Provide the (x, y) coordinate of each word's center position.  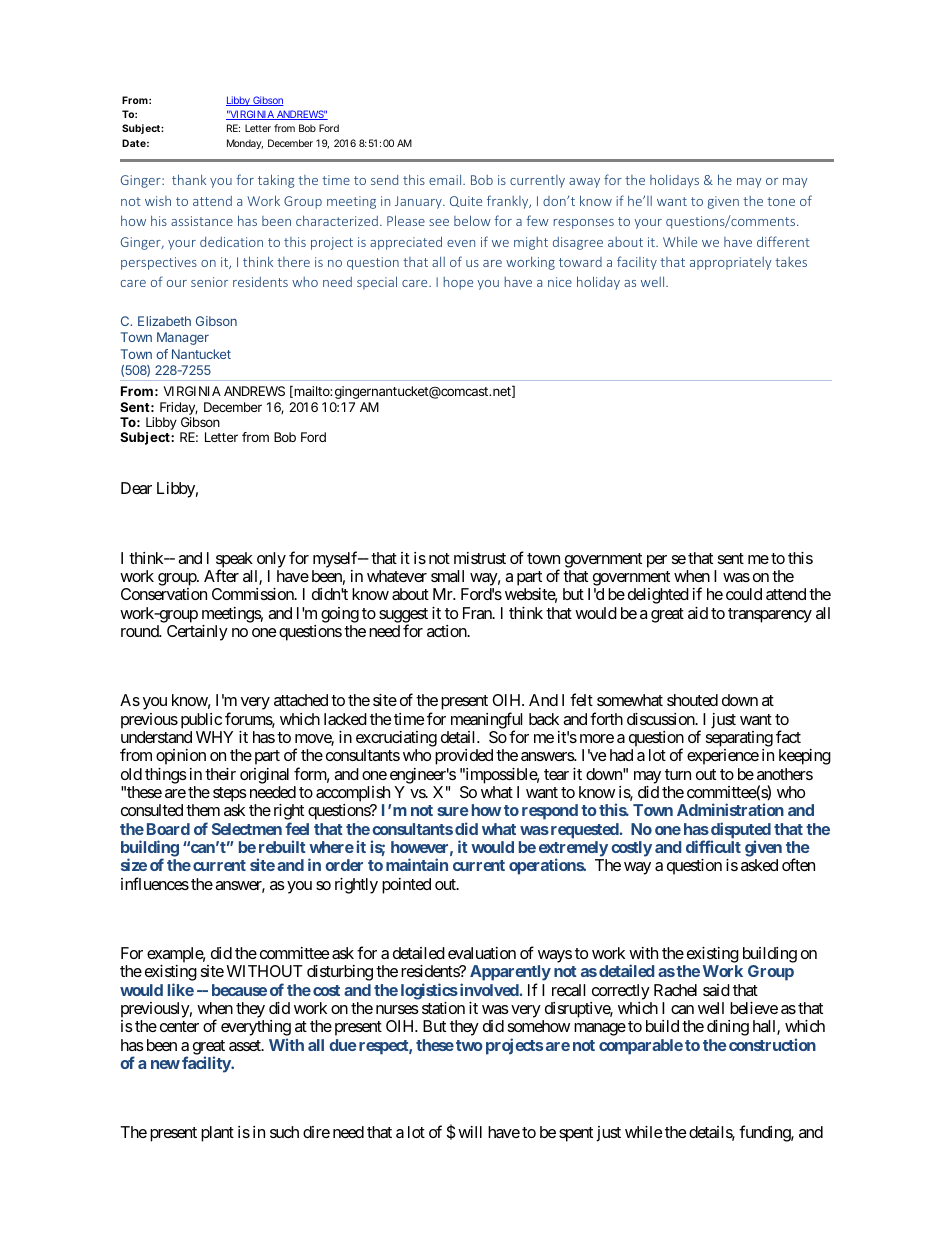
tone (781, 201)
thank (189, 179)
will (470, 1132)
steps (230, 794)
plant (217, 1134)
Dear (136, 488)
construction (772, 1044)
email (446, 179)
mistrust (480, 558)
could (744, 594)
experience (723, 757)
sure (453, 811)
